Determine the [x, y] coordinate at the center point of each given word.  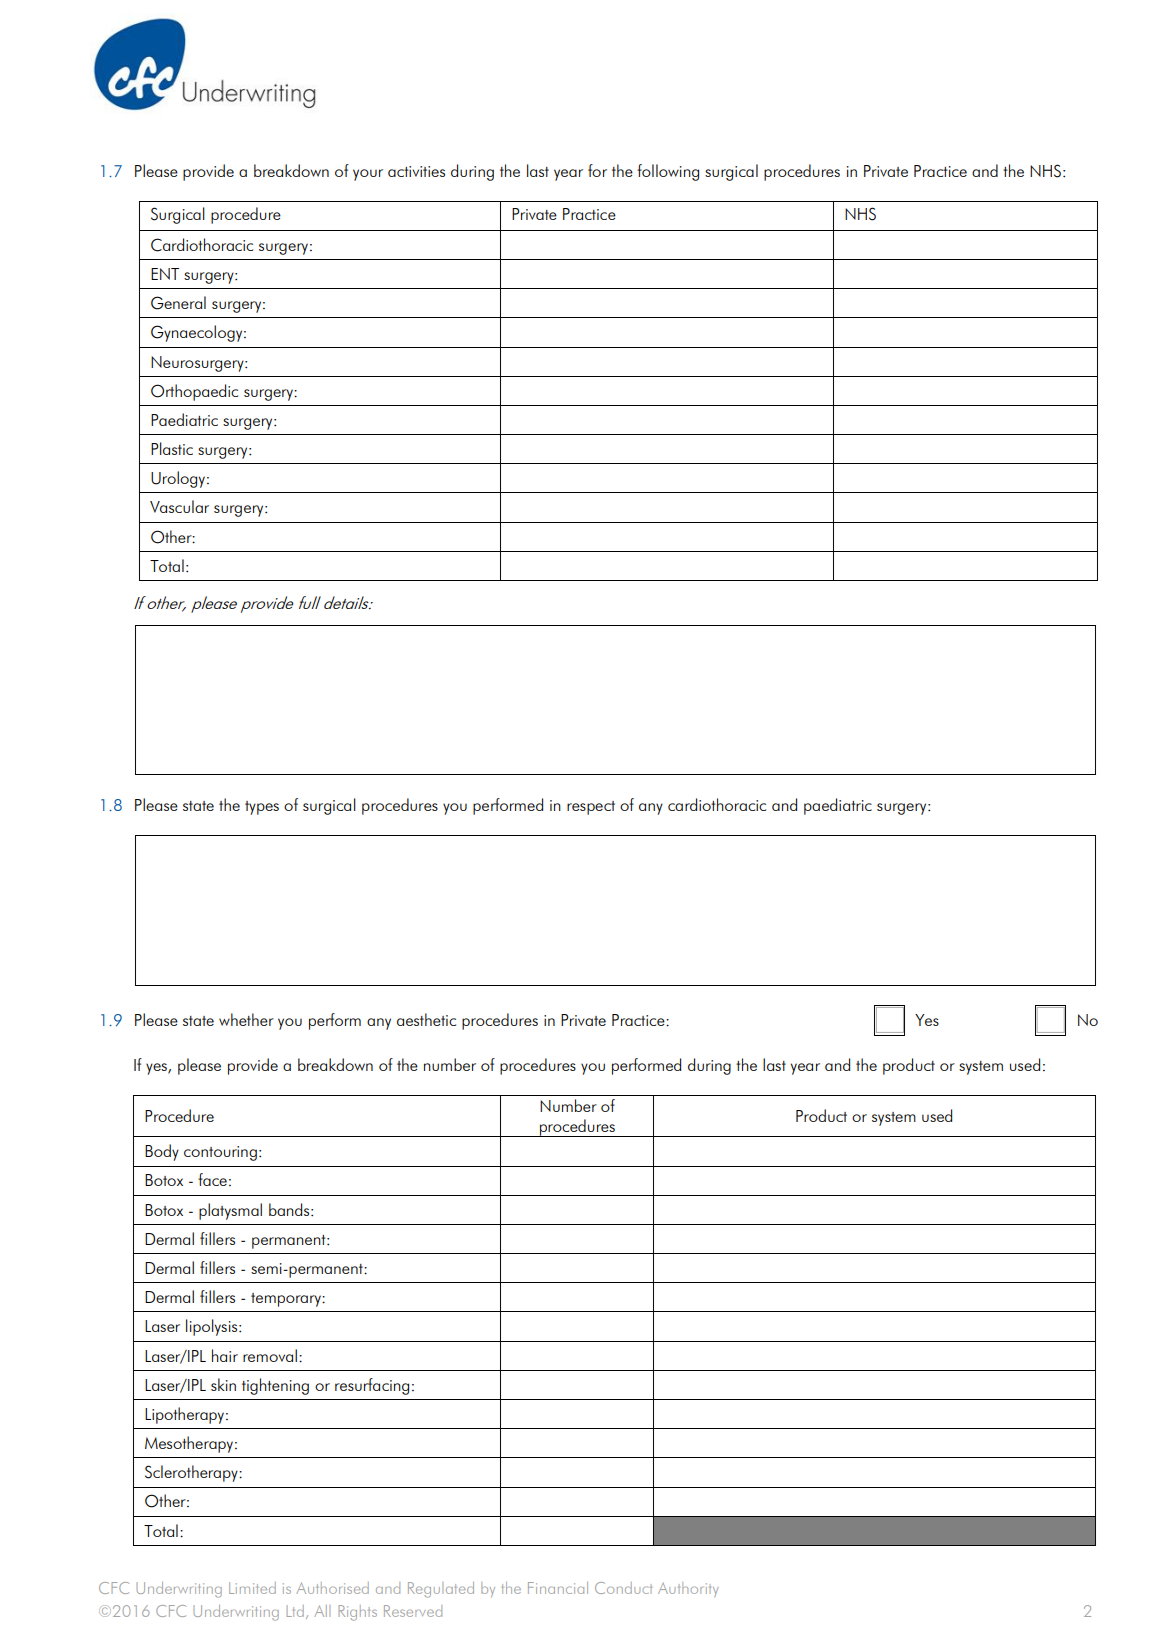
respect [591, 808]
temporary [287, 1300]
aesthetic [426, 1019]
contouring [220, 1153]
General [178, 303]
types [262, 808]
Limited [252, 1588]
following [668, 172]
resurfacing [372, 1386]
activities [416, 171]
